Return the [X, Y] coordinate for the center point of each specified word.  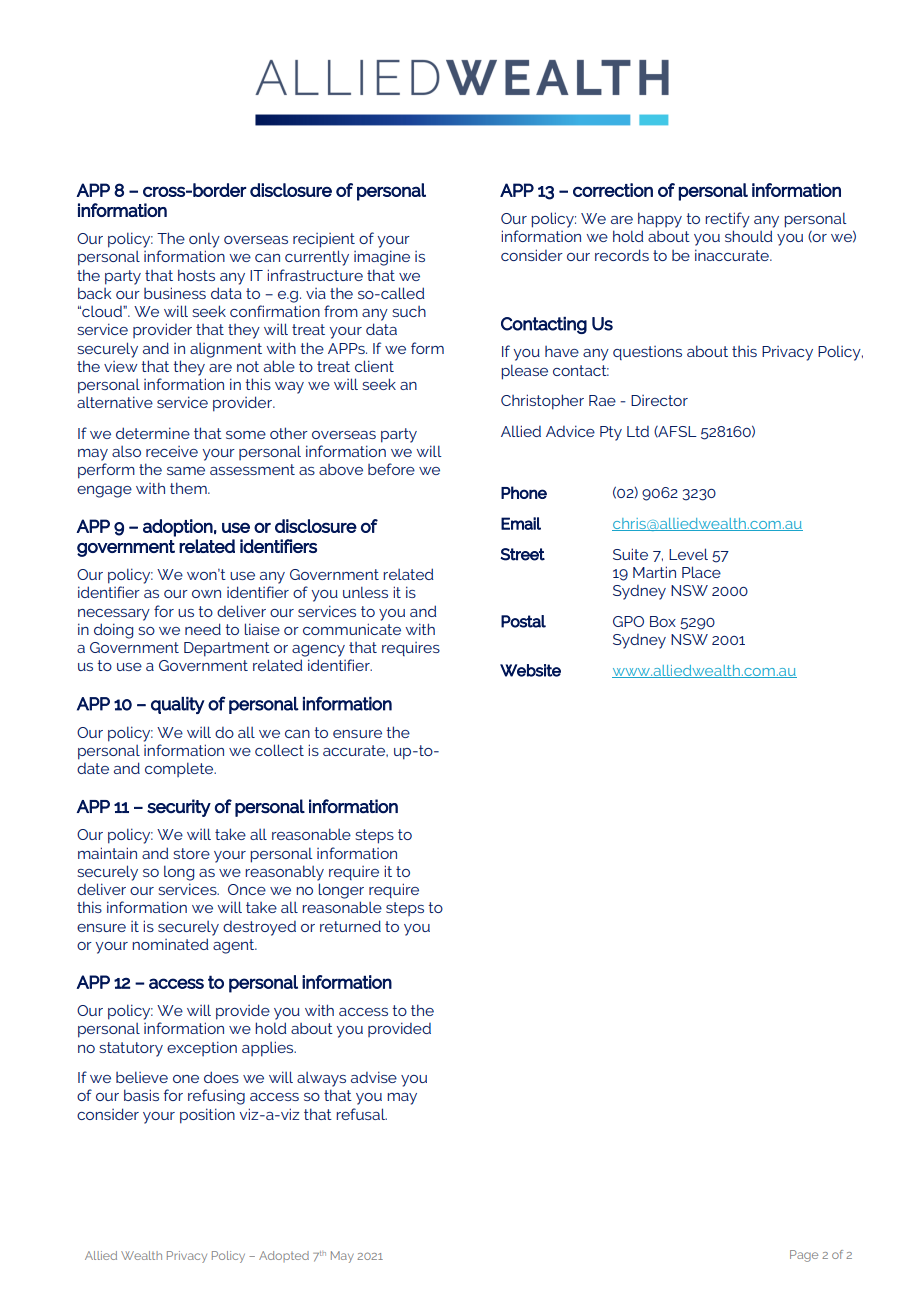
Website [530, 670]
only [204, 240]
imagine [382, 258]
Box [663, 621]
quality [178, 705]
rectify [727, 220]
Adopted [284, 1256]
